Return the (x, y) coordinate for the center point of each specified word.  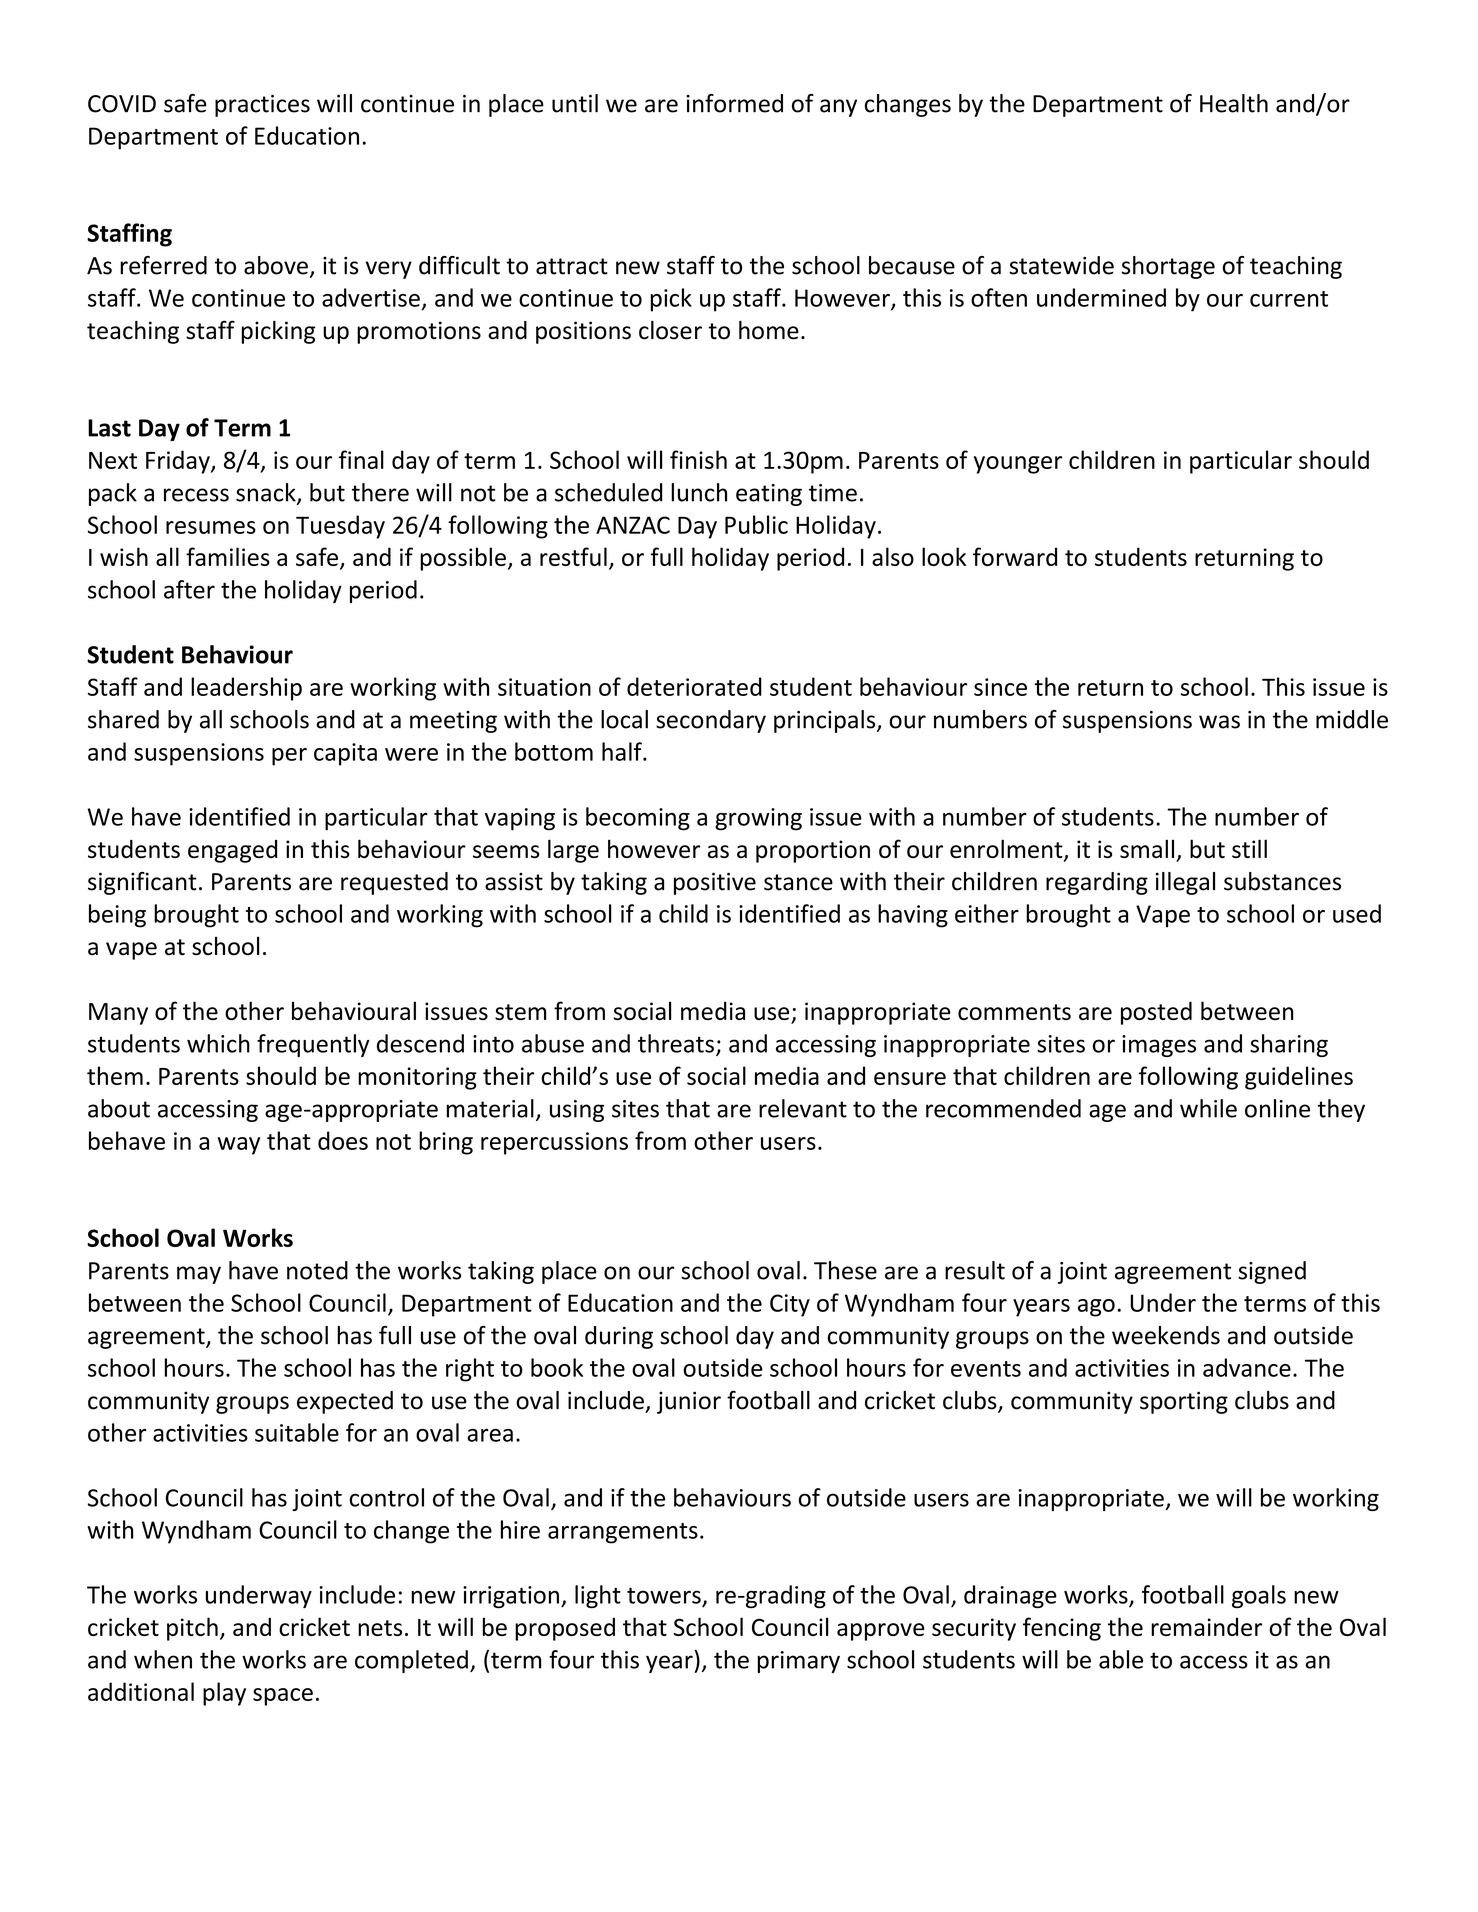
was (1219, 722)
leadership (246, 689)
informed (734, 103)
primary (798, 1662)
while (1208, 1108)
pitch (192, 1629)
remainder (1206, 1627)
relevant (803, 1108)
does (343, 1140)
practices (262, 106)
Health (1234, 103)
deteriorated (694, 686)
